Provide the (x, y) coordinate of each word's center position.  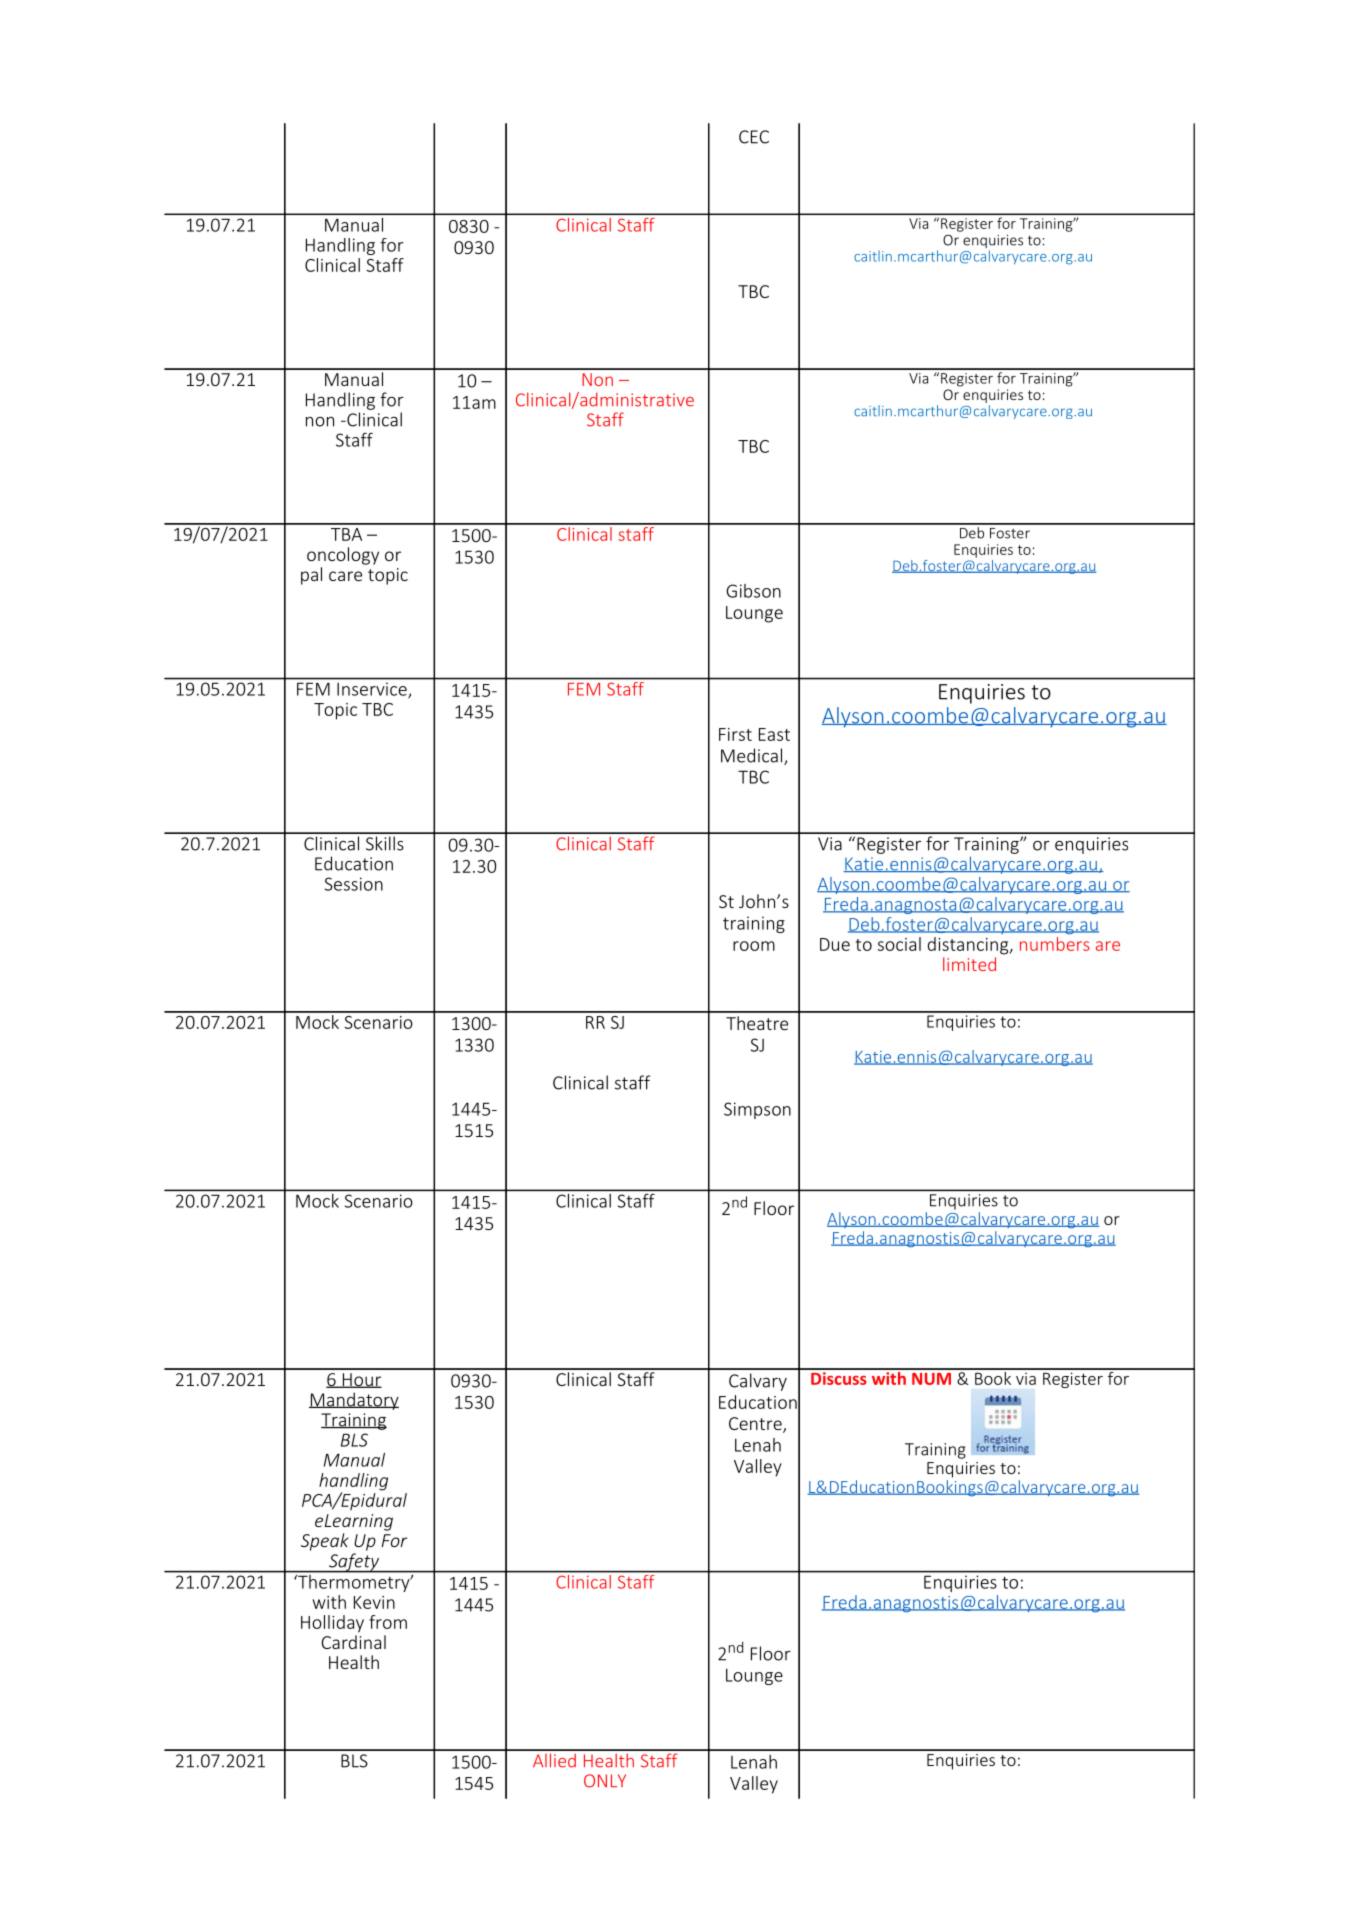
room (754, 946)
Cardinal (354, 1642)
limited (969, 964)
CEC (754, 137)
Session (354, 884)
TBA (346, 534)
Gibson (753, 591)
